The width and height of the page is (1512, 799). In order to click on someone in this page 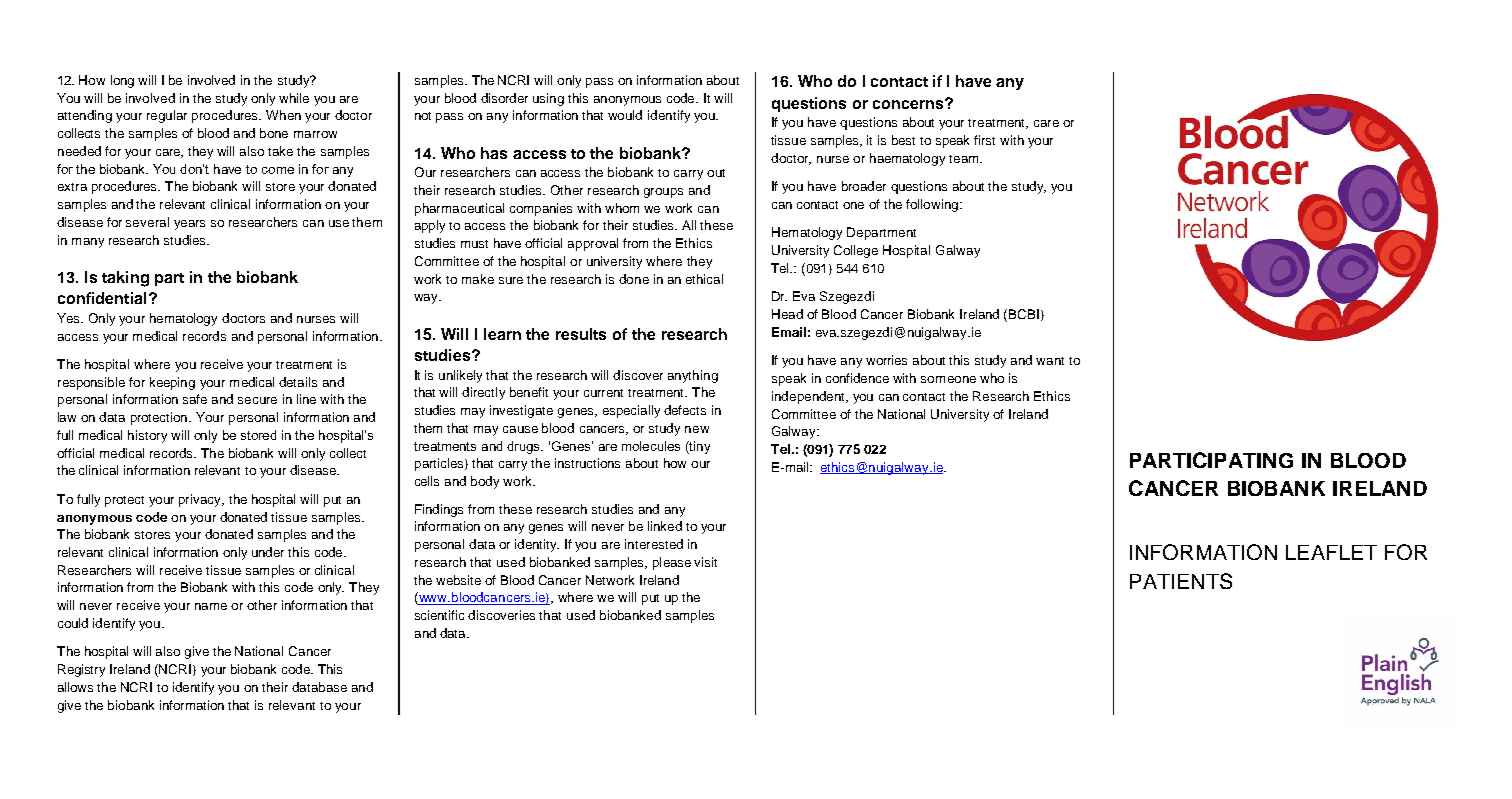, I will do `click(948, 379)`.
